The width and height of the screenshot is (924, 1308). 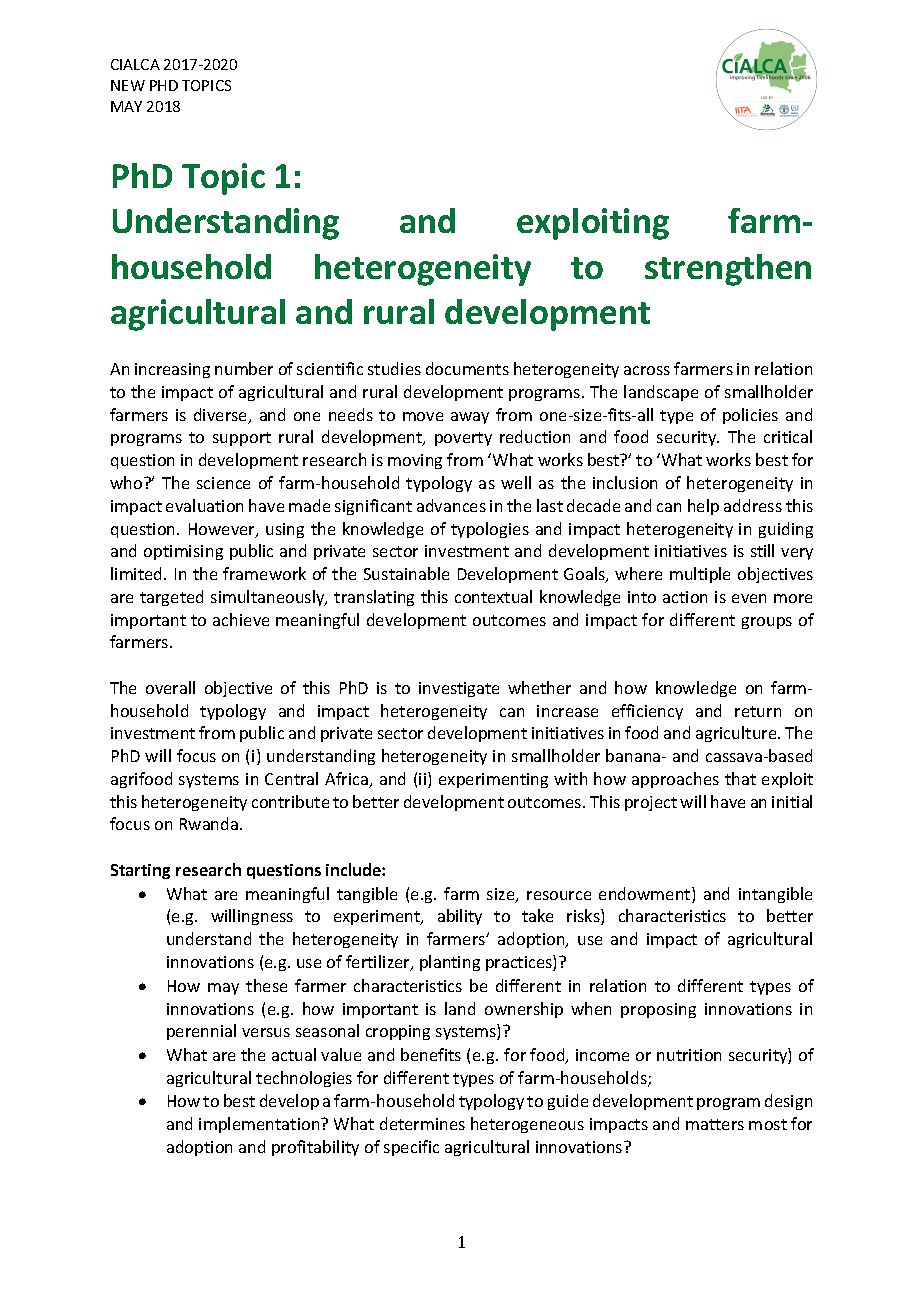 What do you see at coordinates (737, 734) in the screenshot?
I see `agriculture` at bounding box center [737, 734].
